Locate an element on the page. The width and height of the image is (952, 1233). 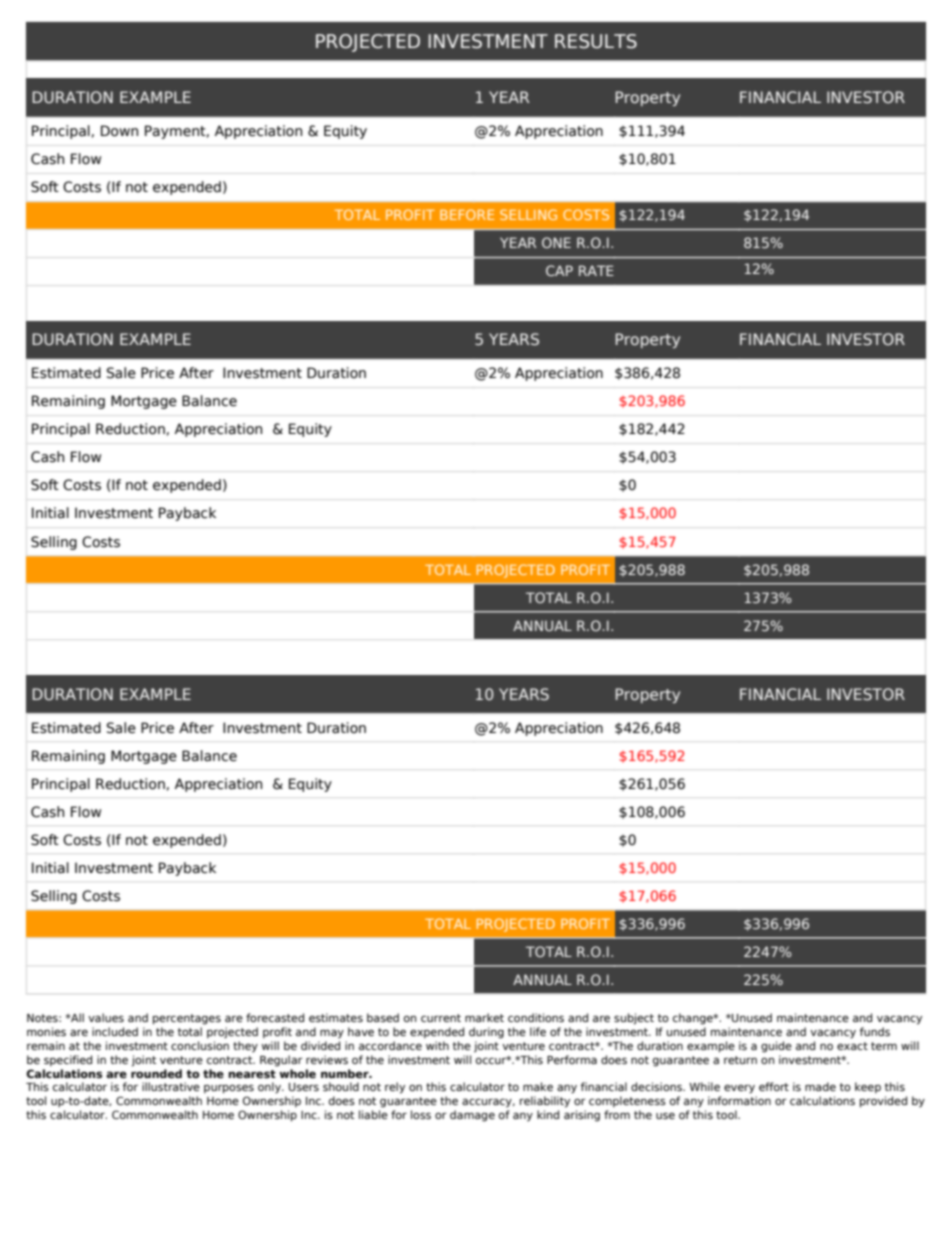
CAP is located at coordinates (559, 270).
